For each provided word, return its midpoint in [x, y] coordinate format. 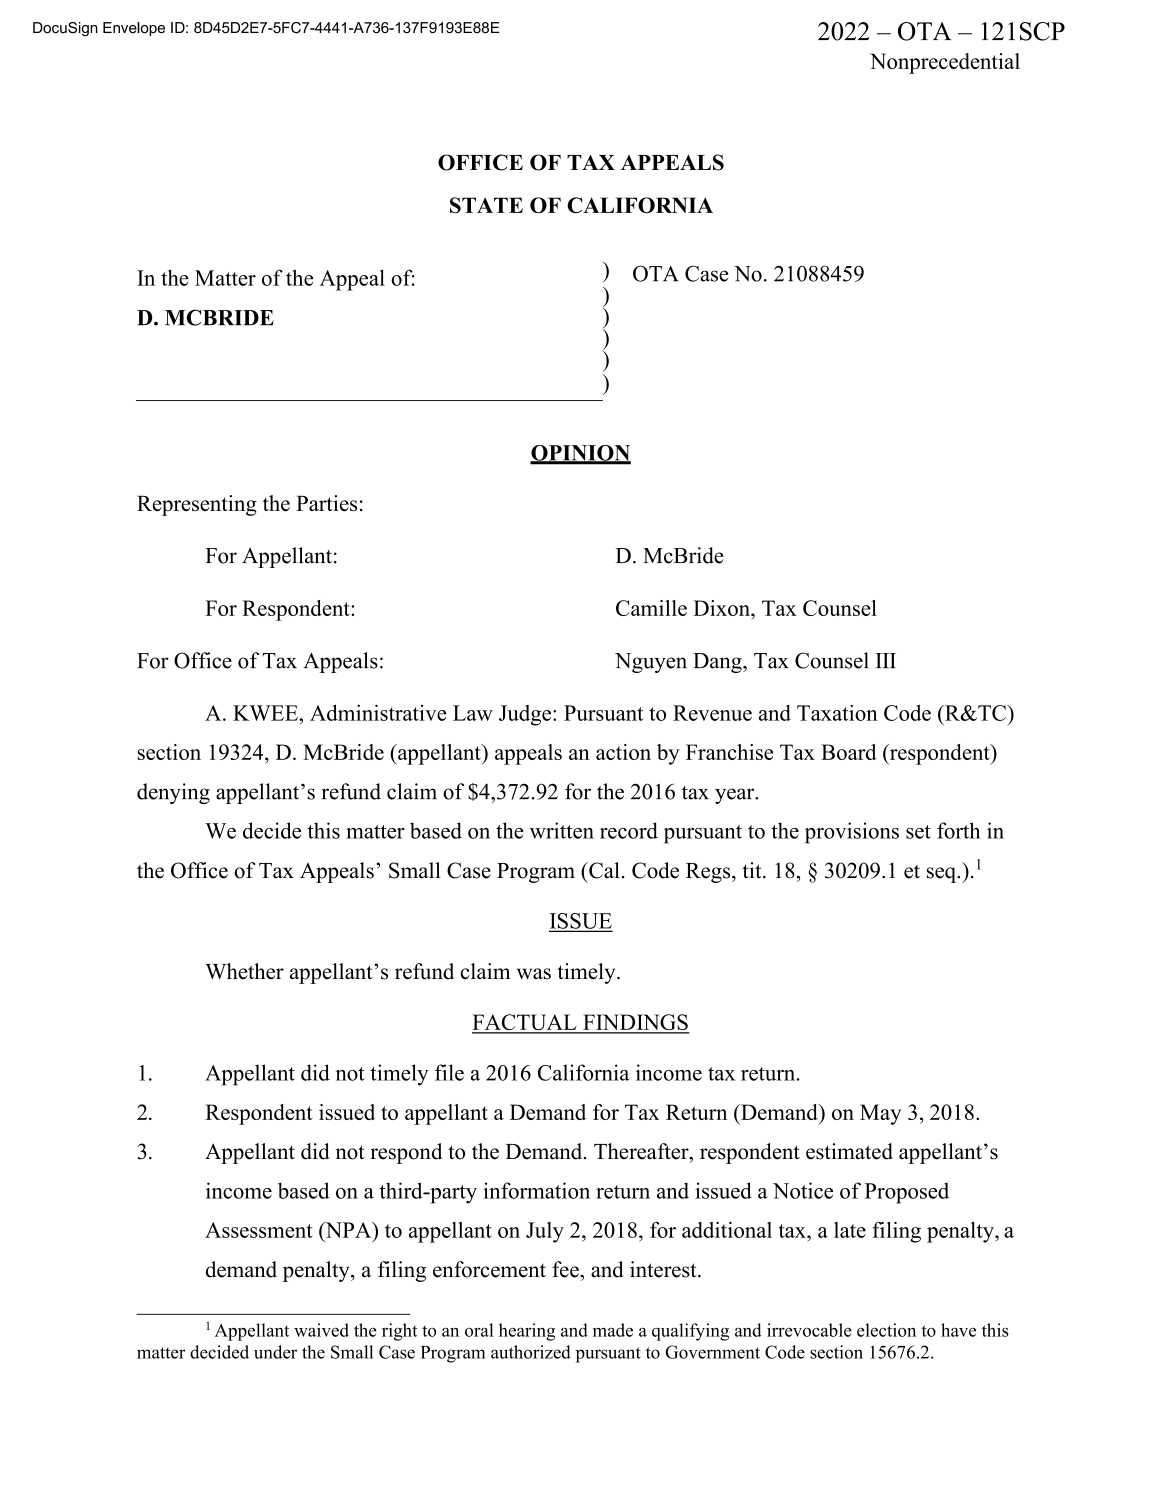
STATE [486, 205]
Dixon [722, 608]
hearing [527, 1332]
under [275, 1352]
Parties [326, 503]
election [886, 1330]
